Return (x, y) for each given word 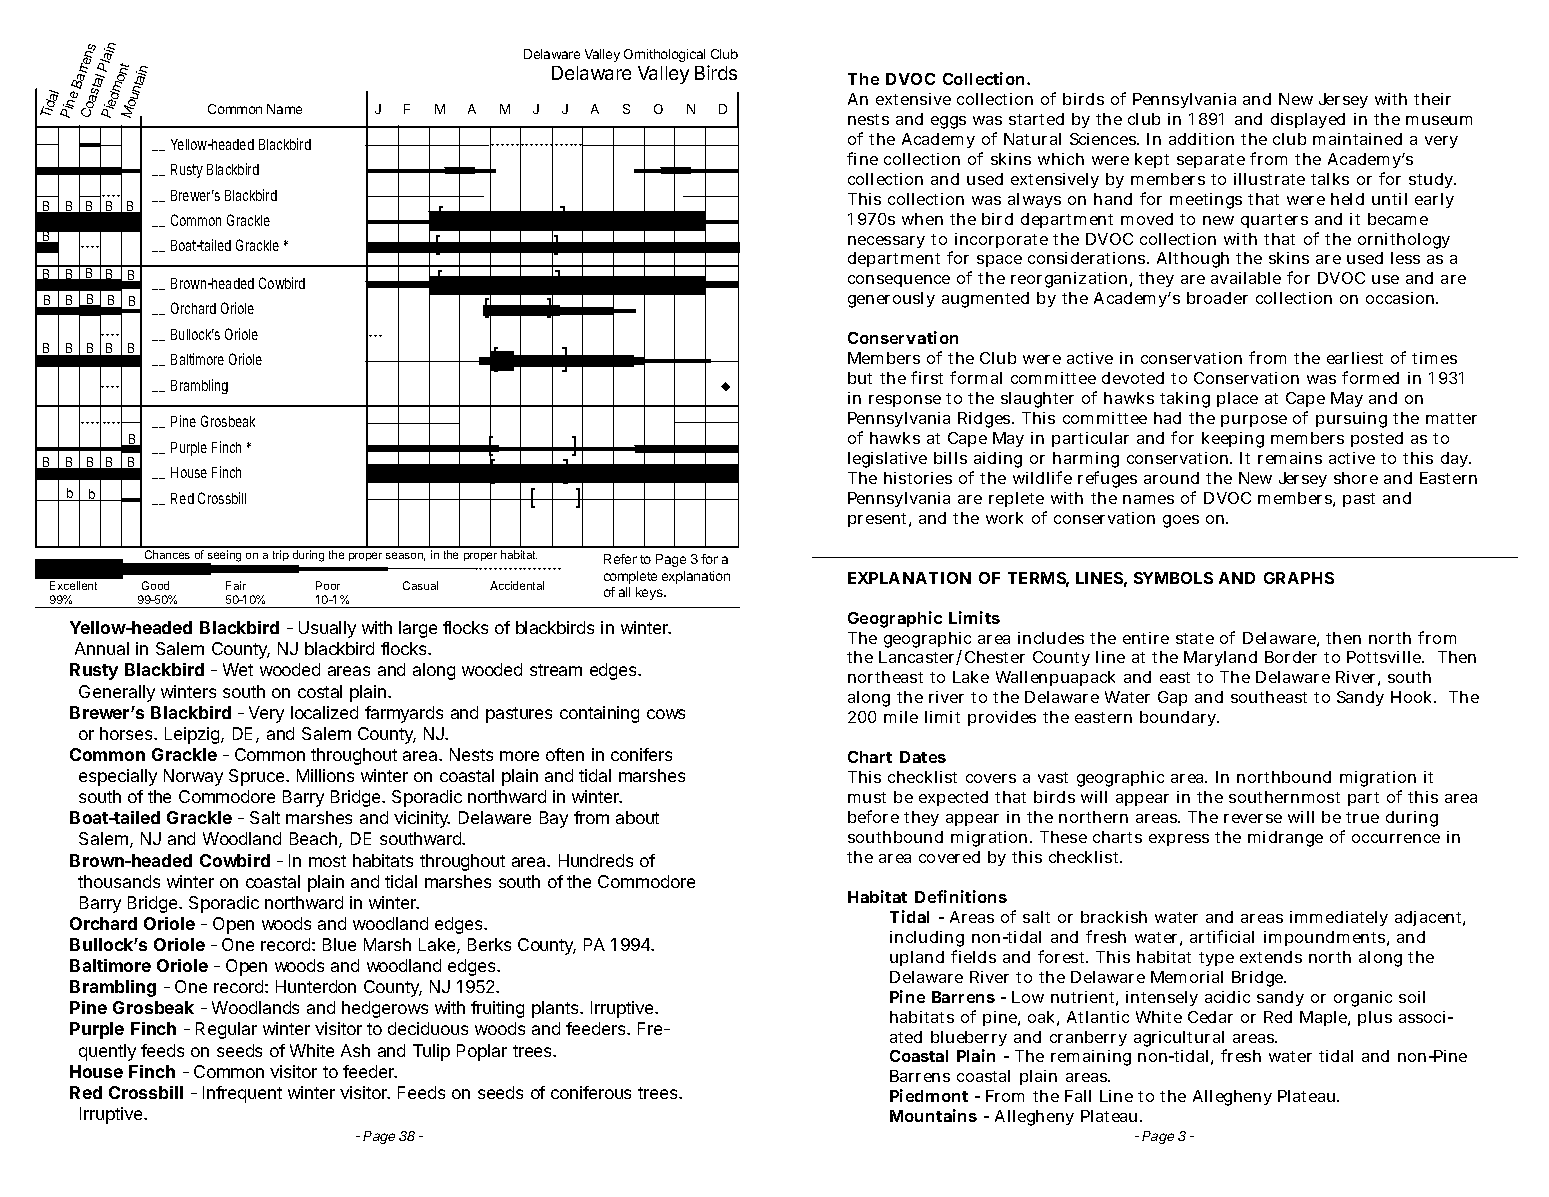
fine (862, 158)
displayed (1308, 120)
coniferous (591, 1092)
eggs (948, 122)
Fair (236, 585)
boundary (1179, 718)
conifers (641, 754)
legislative (887, 460)
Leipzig (193, 735)
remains (1290, 458)
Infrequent (242, 1094)
